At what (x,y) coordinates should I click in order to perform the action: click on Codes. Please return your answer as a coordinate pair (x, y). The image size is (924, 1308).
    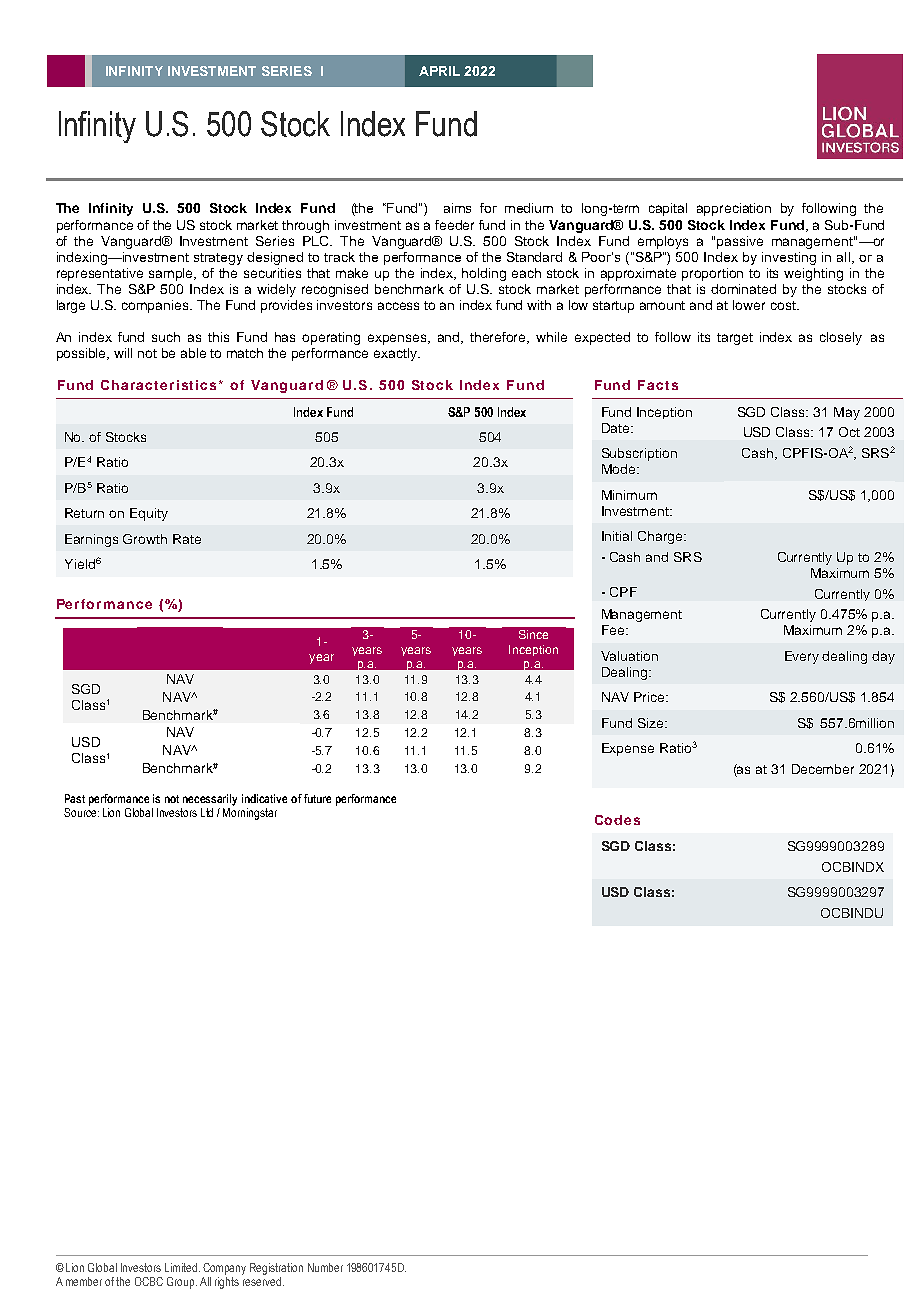
    Looking at the image, I should click on (617, 820).
